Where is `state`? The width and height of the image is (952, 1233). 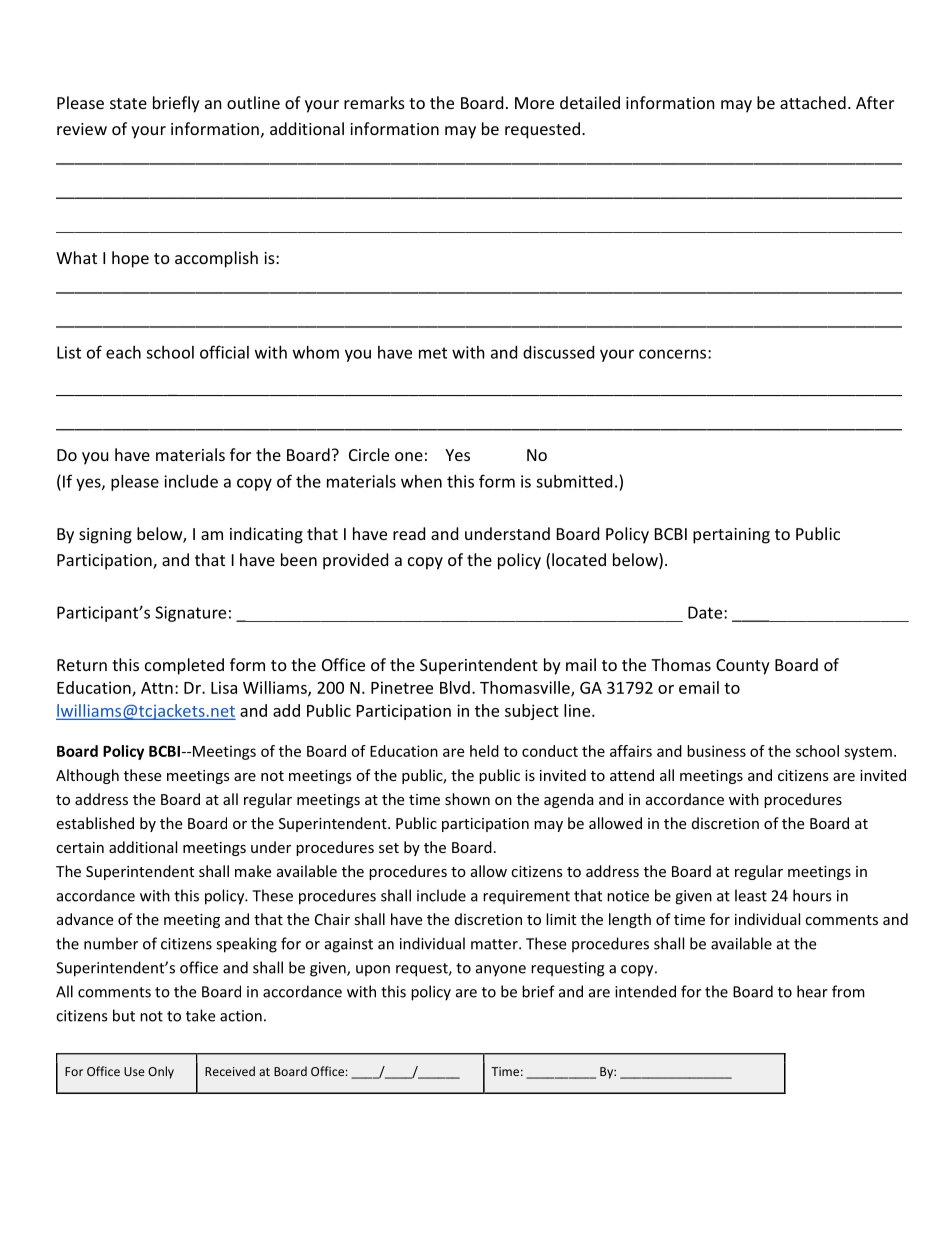 state is located at coordinates (128, 103).
